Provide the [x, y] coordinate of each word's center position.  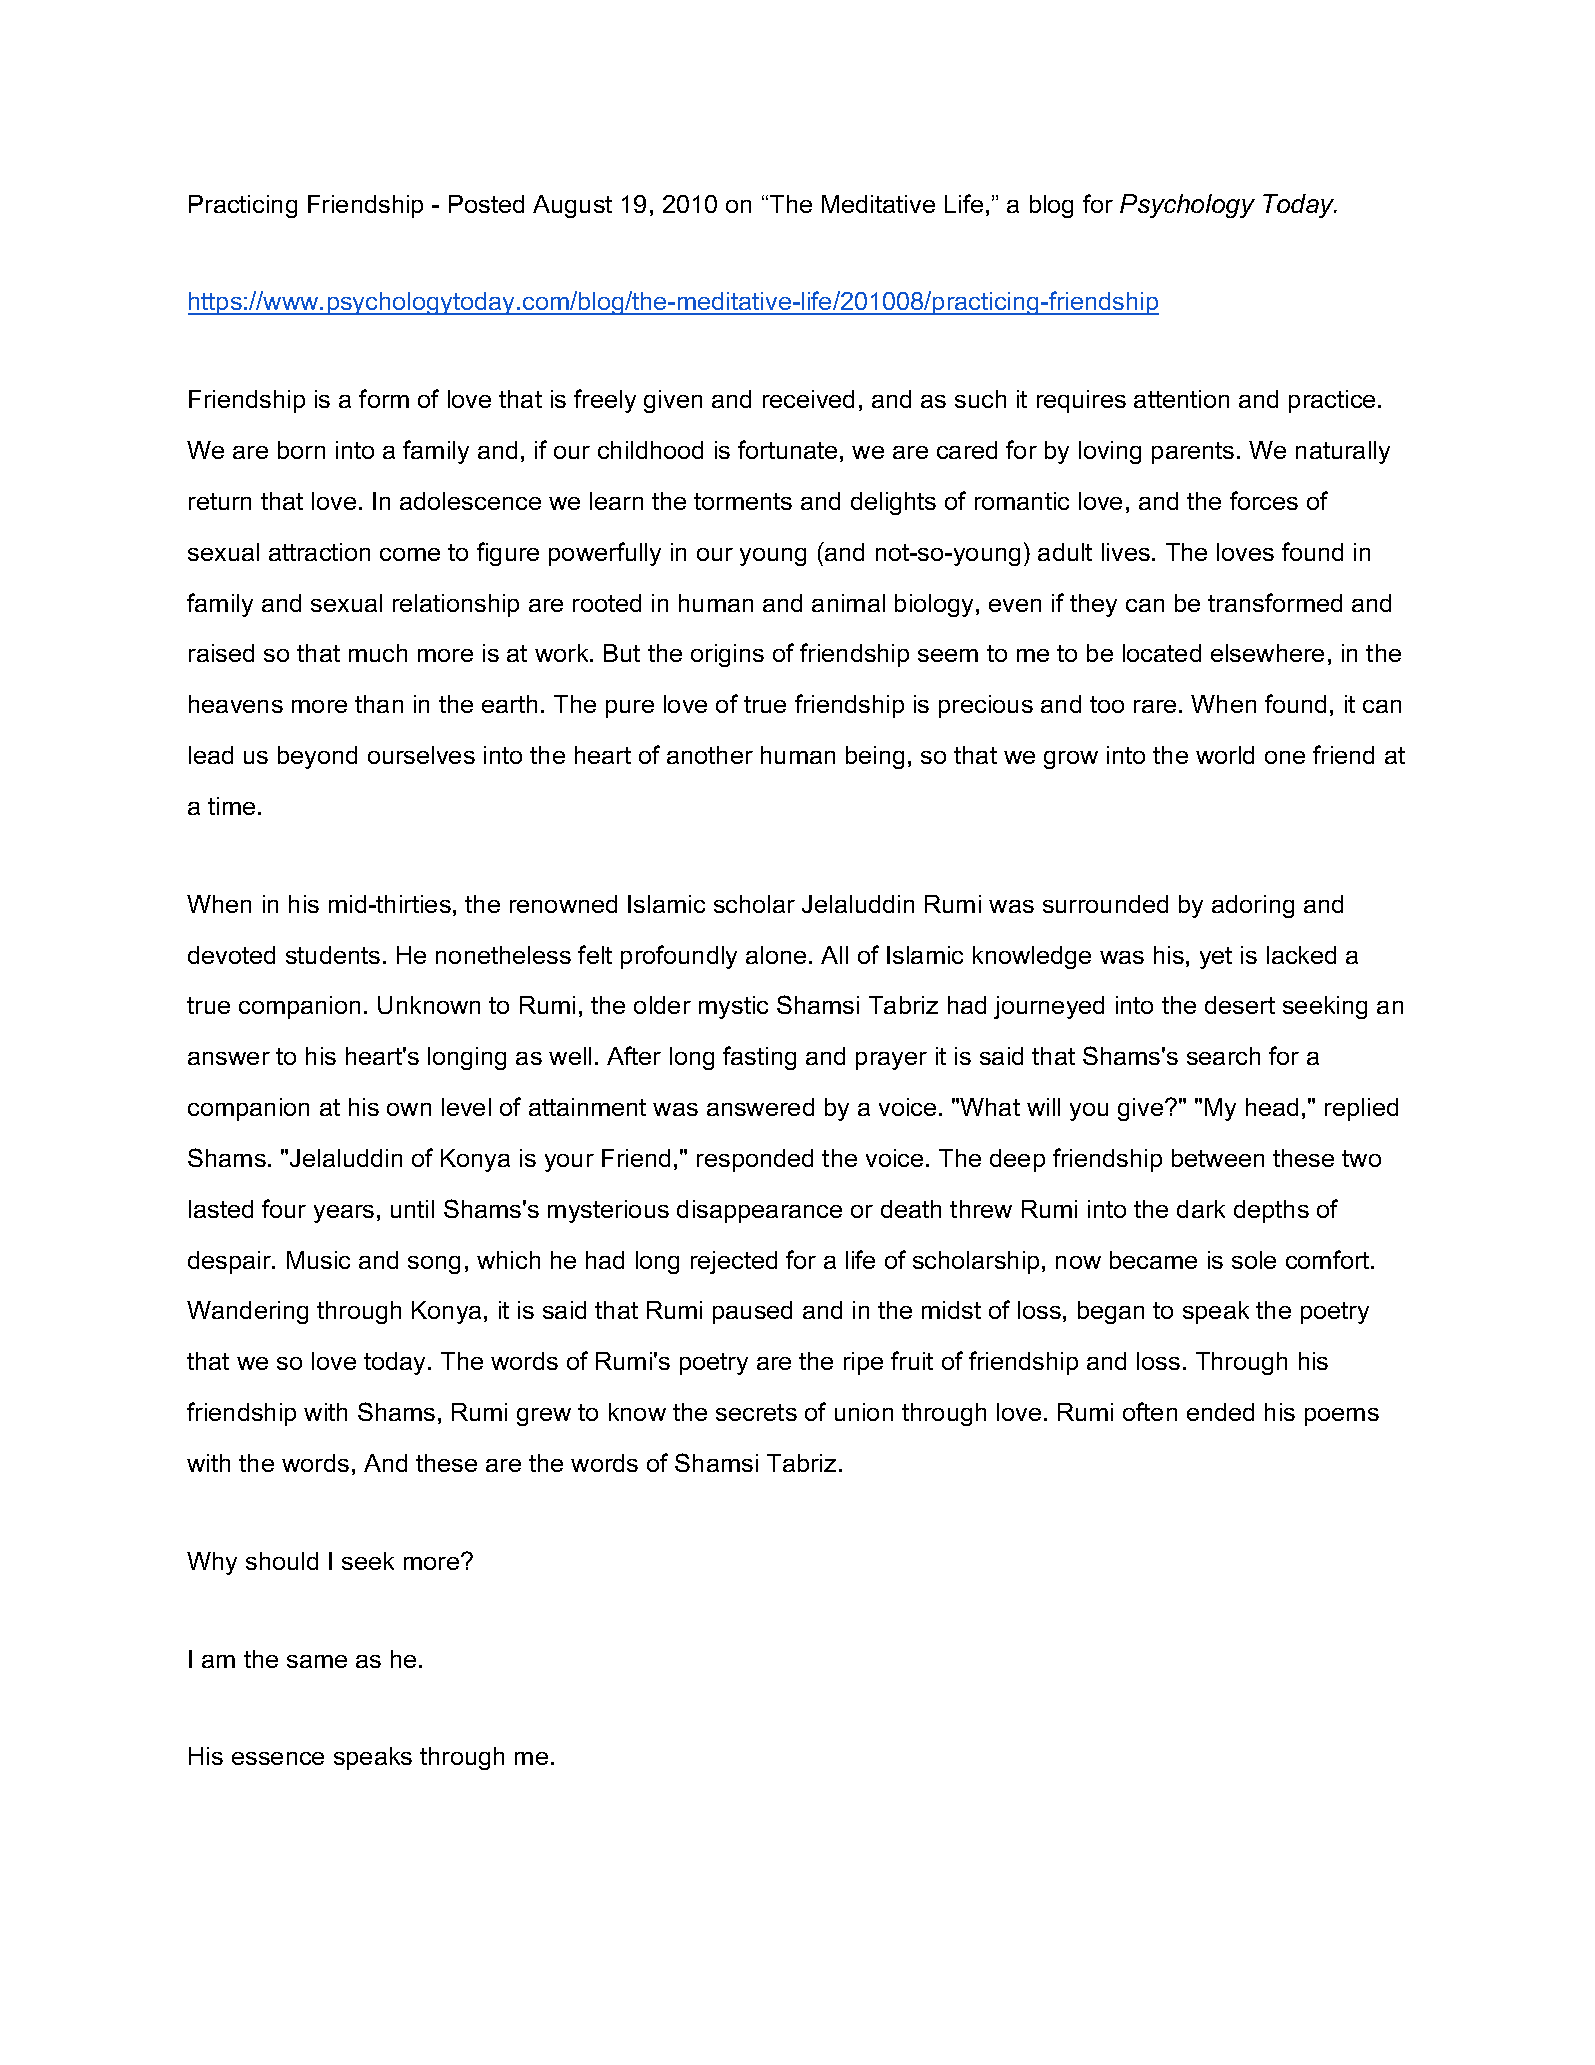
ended [1220, 1412]
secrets [756, 1412]
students [333, 955]
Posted [486, 204]
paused [752, 1312]
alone [776, 955]
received [808, 399]
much [378, 653]
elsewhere [1267, 653]
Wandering [247, 1312]
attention [1181, 399]
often [1150, 1411]
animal [848, 603]
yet [1216, 958]
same [317, 1661]
